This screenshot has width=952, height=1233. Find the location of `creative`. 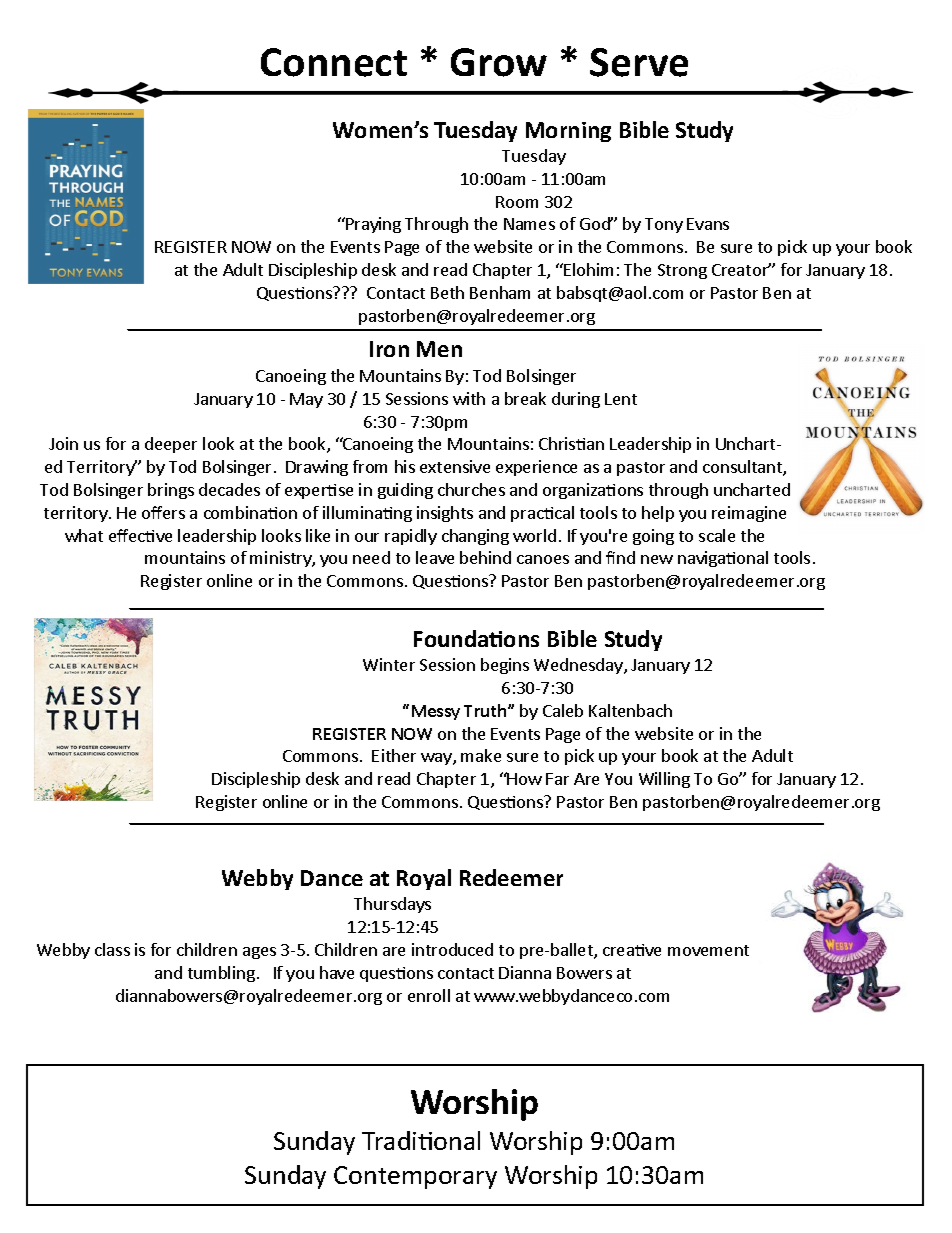

creative is located at coordinates (632, 950).
